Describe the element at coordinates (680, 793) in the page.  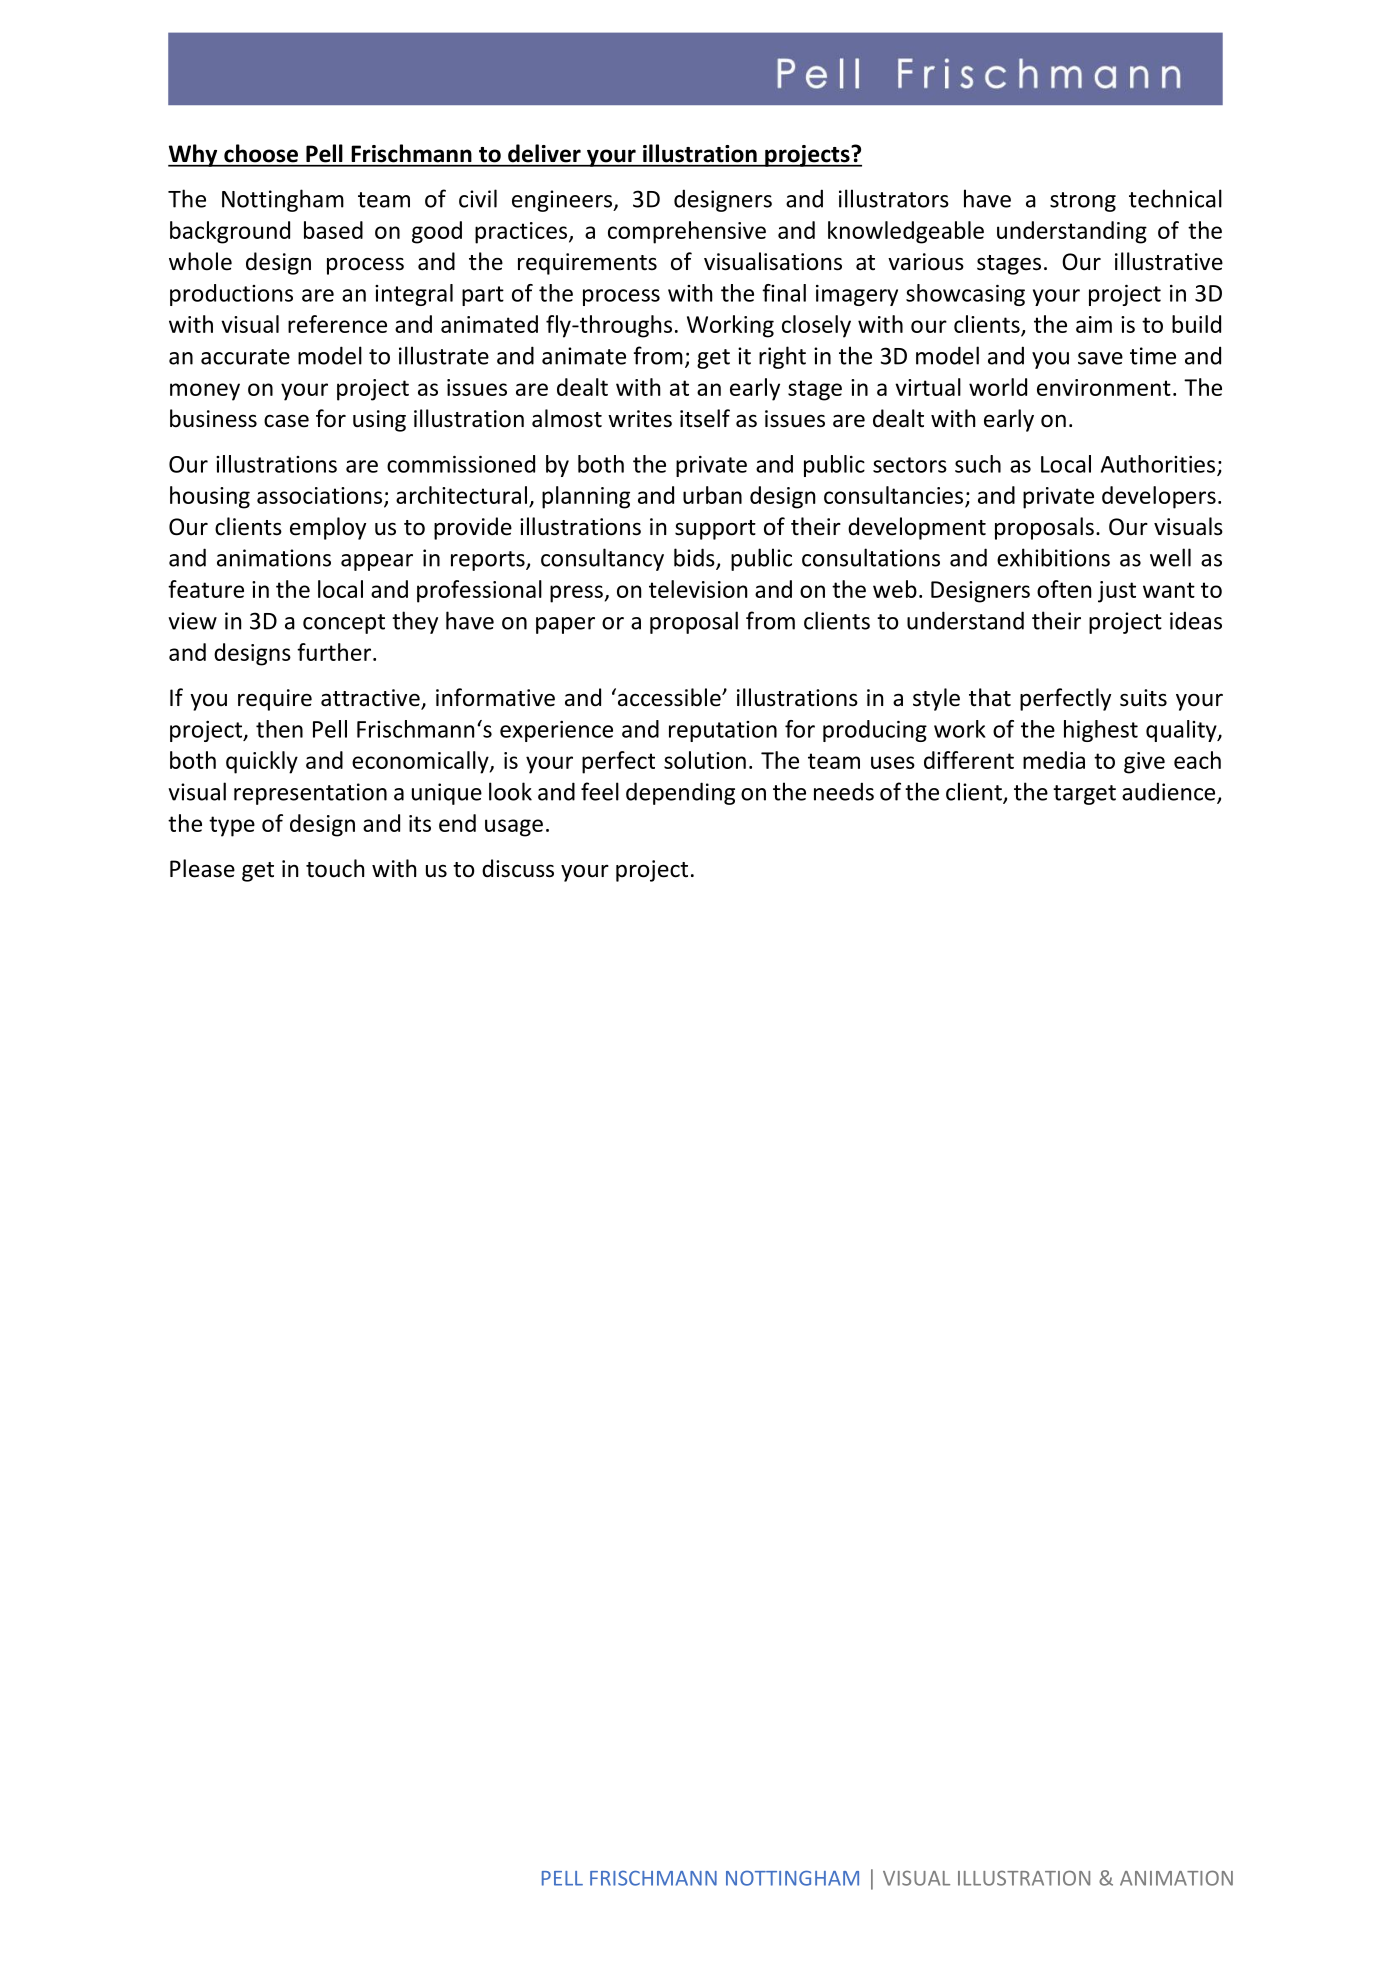
I see `depending` at that location.
